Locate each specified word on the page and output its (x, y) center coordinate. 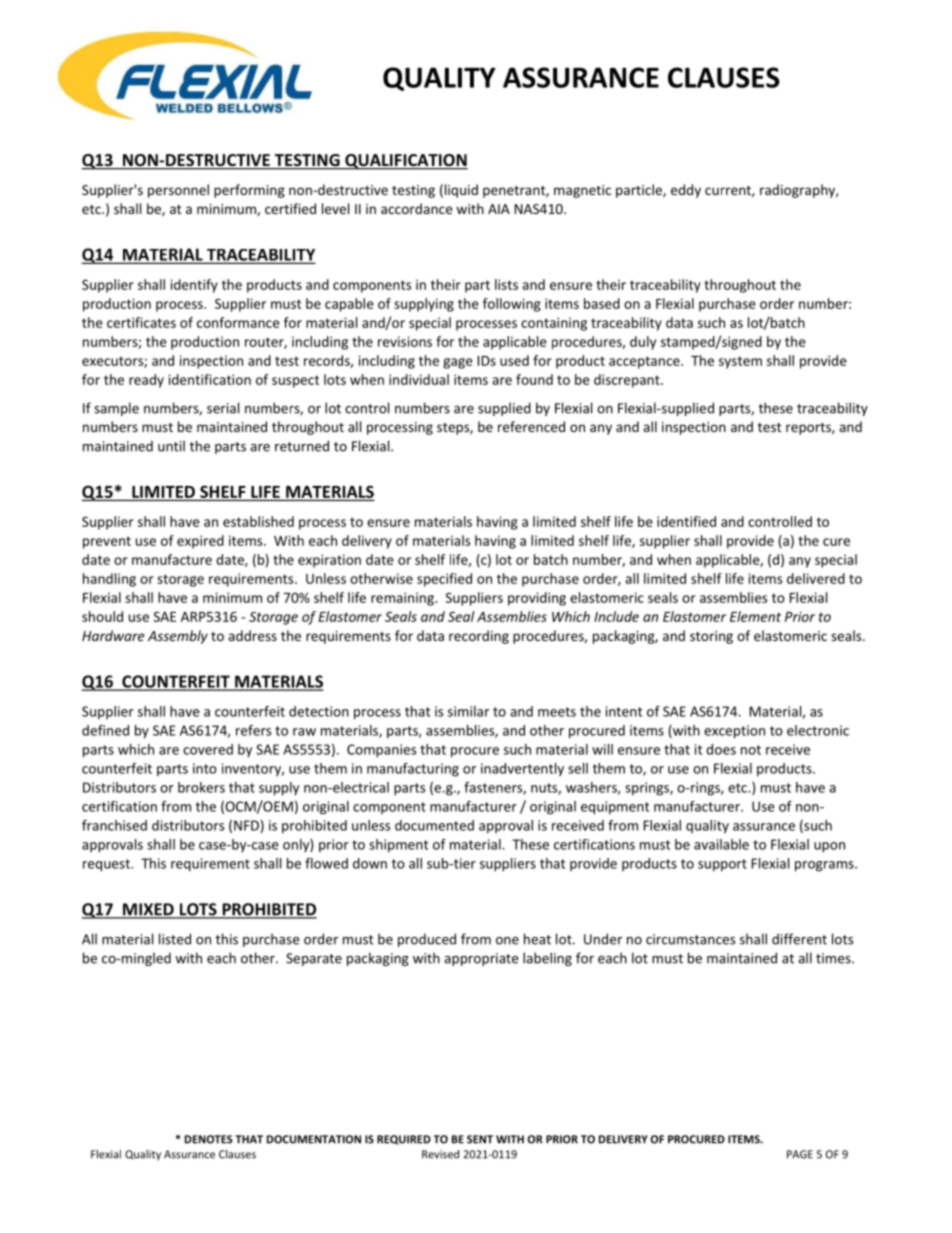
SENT (480, 1139)
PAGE (800, 1154)
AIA (499, 209)
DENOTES (208, 1139)
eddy (686, 191)
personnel (178, 191)
